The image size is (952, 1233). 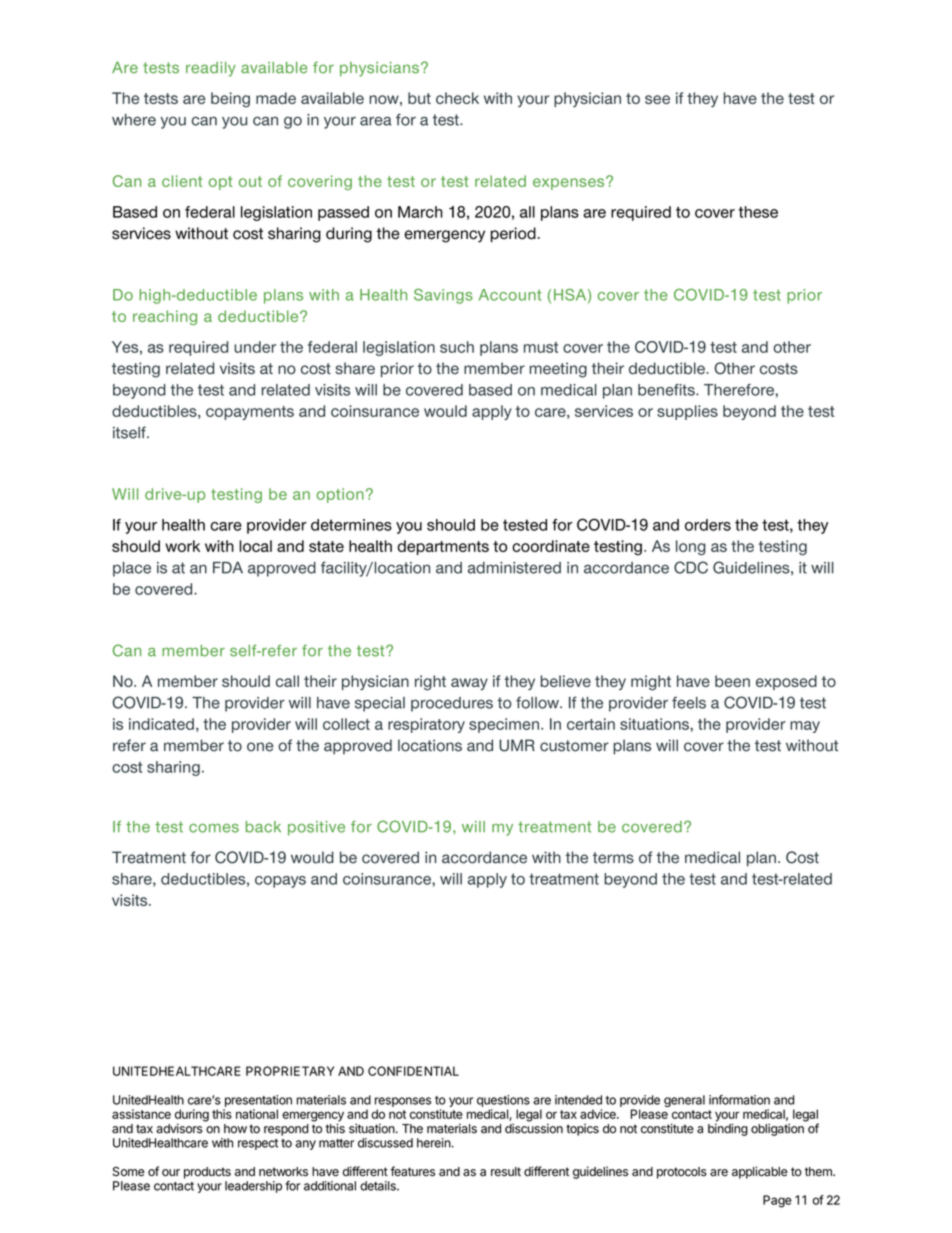 What do you see at coordinates (657, 99) in the screenshot?
I see `see` at bounding box center [657, 99].
